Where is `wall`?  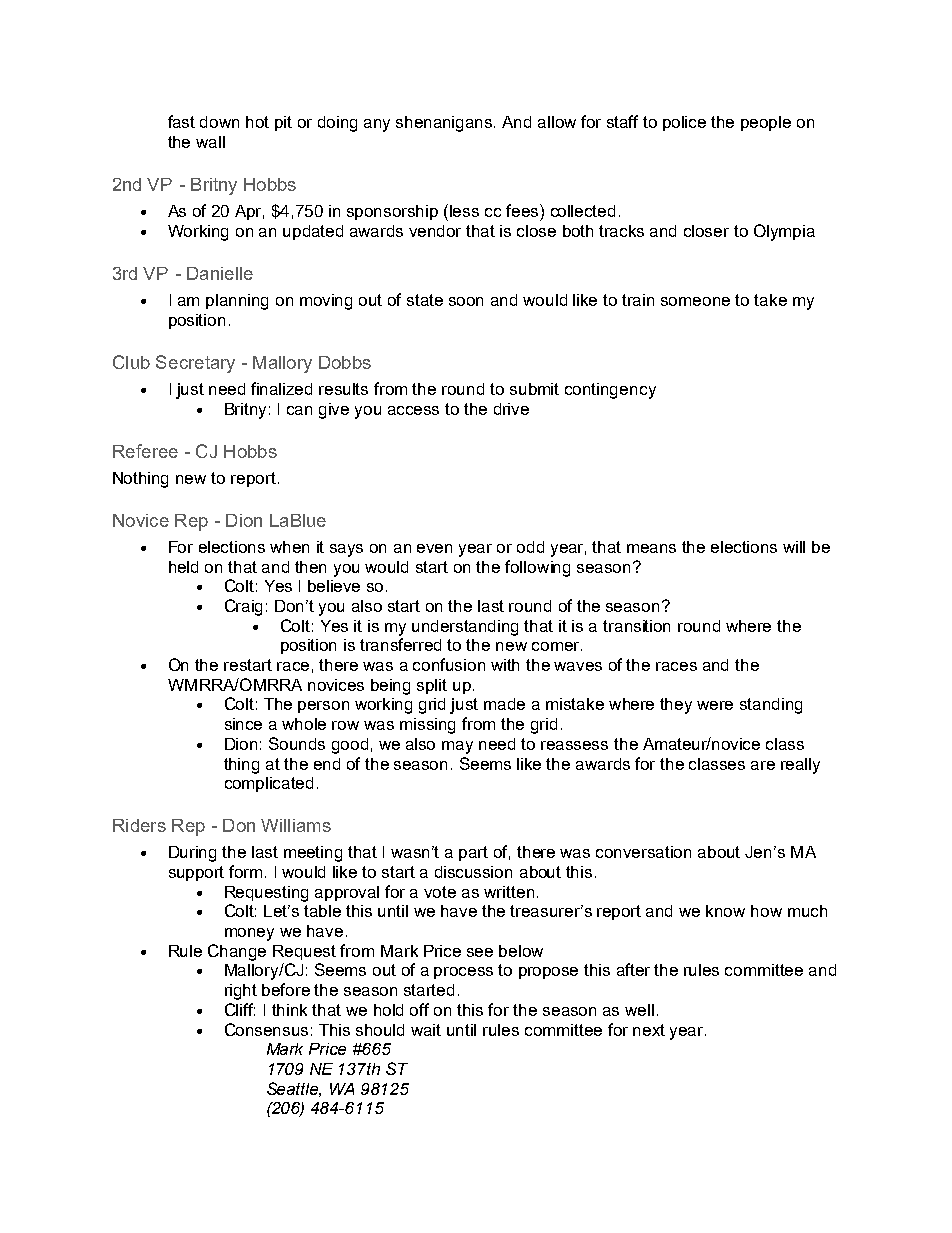 wall is located at coordinates (210, 142).
